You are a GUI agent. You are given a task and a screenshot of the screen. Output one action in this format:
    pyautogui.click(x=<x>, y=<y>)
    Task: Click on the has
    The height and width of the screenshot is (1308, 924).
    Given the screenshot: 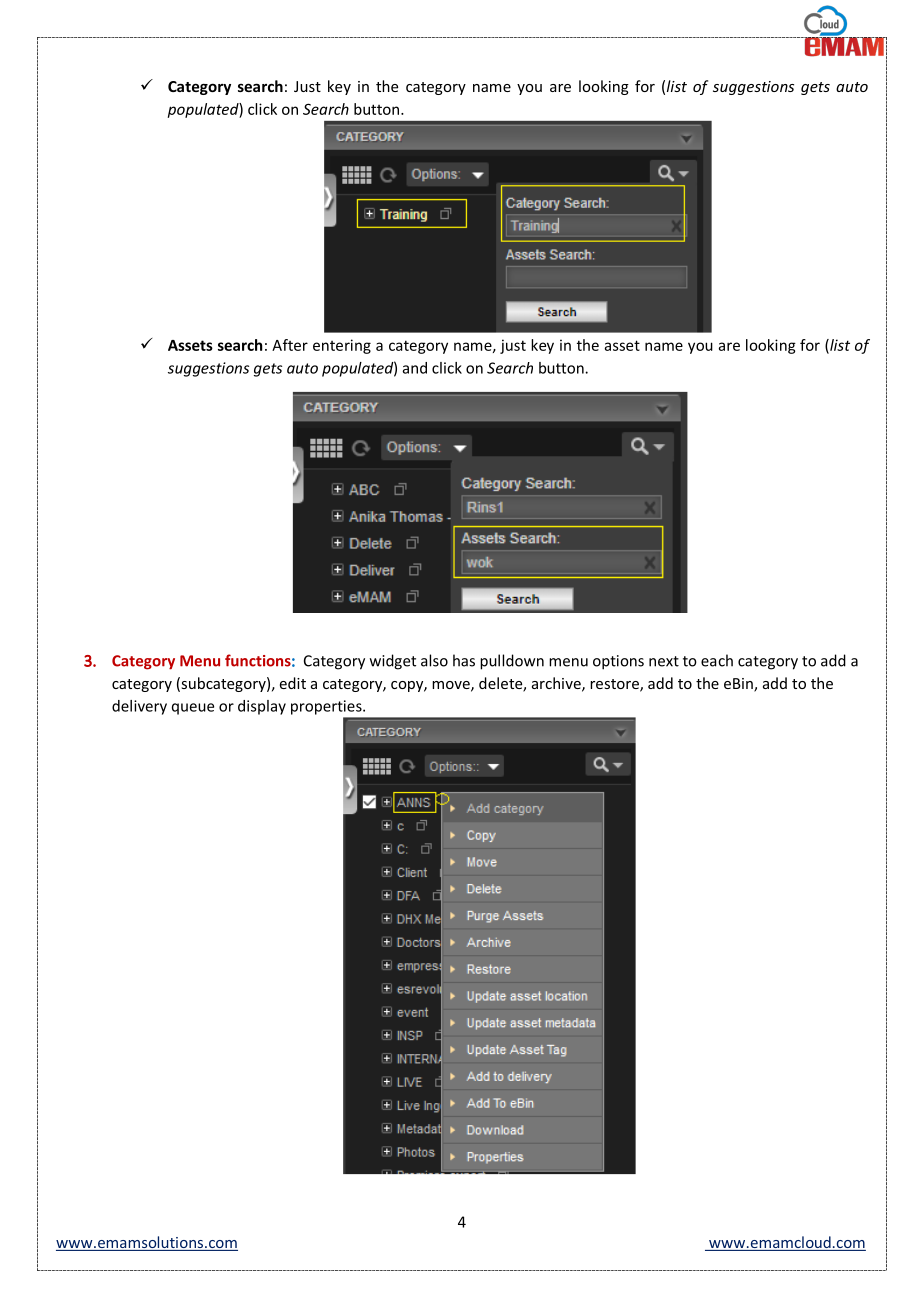 What is the action you would take?
    pyautogui.click(x=464, y=660)
